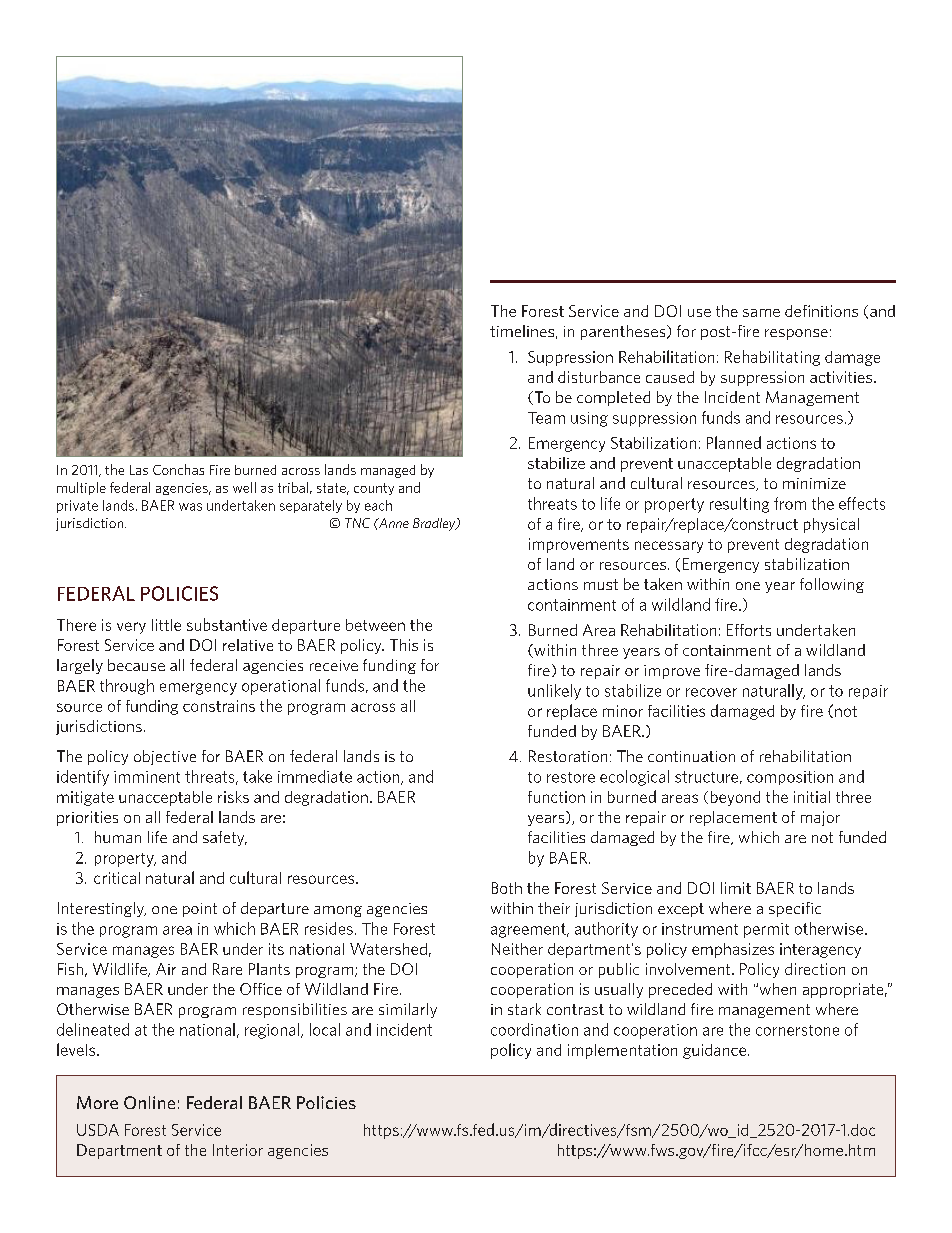 This screenshot has height=1233, width=952. I want to click on from, so click(790, 503).
